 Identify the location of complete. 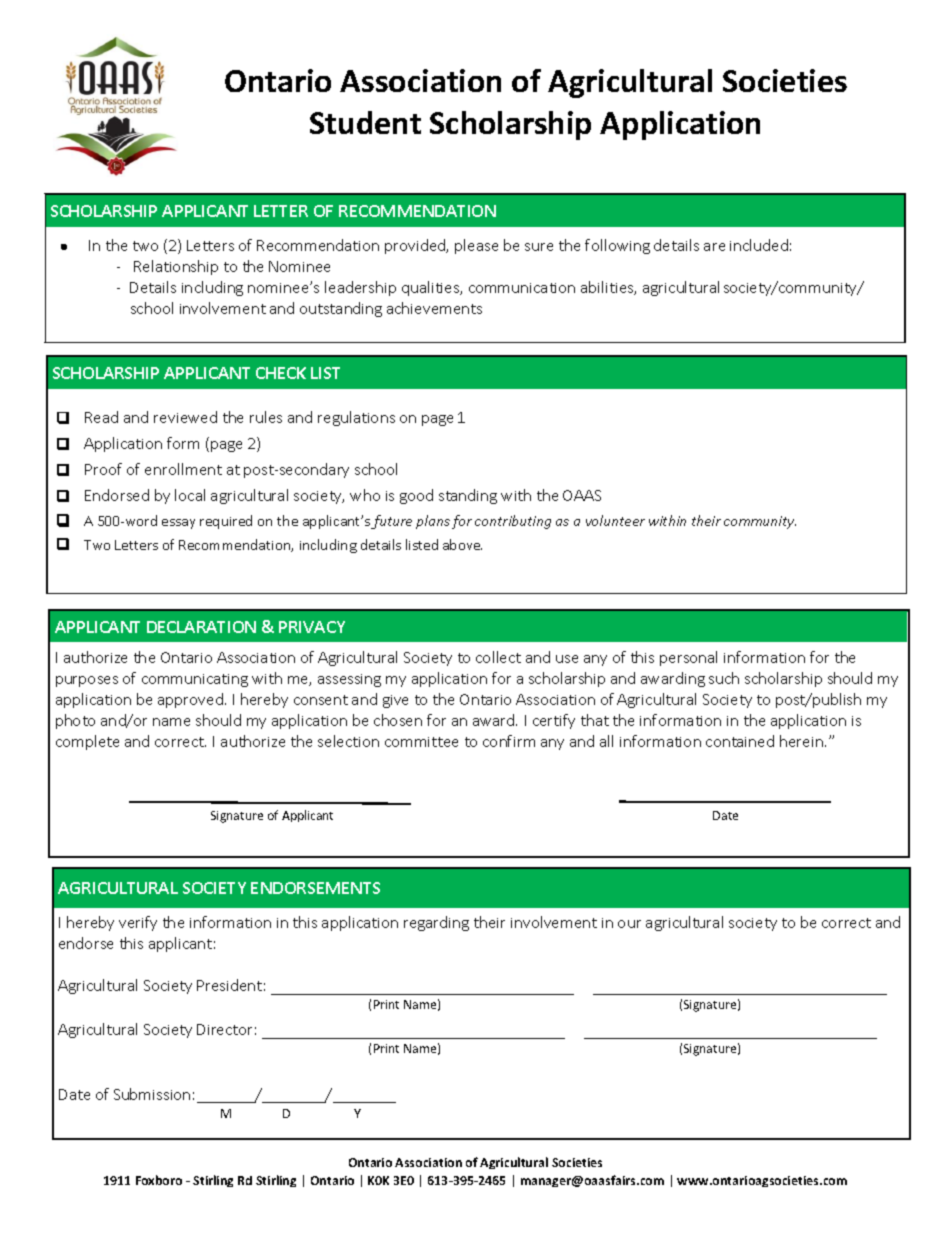
(87, 742).
